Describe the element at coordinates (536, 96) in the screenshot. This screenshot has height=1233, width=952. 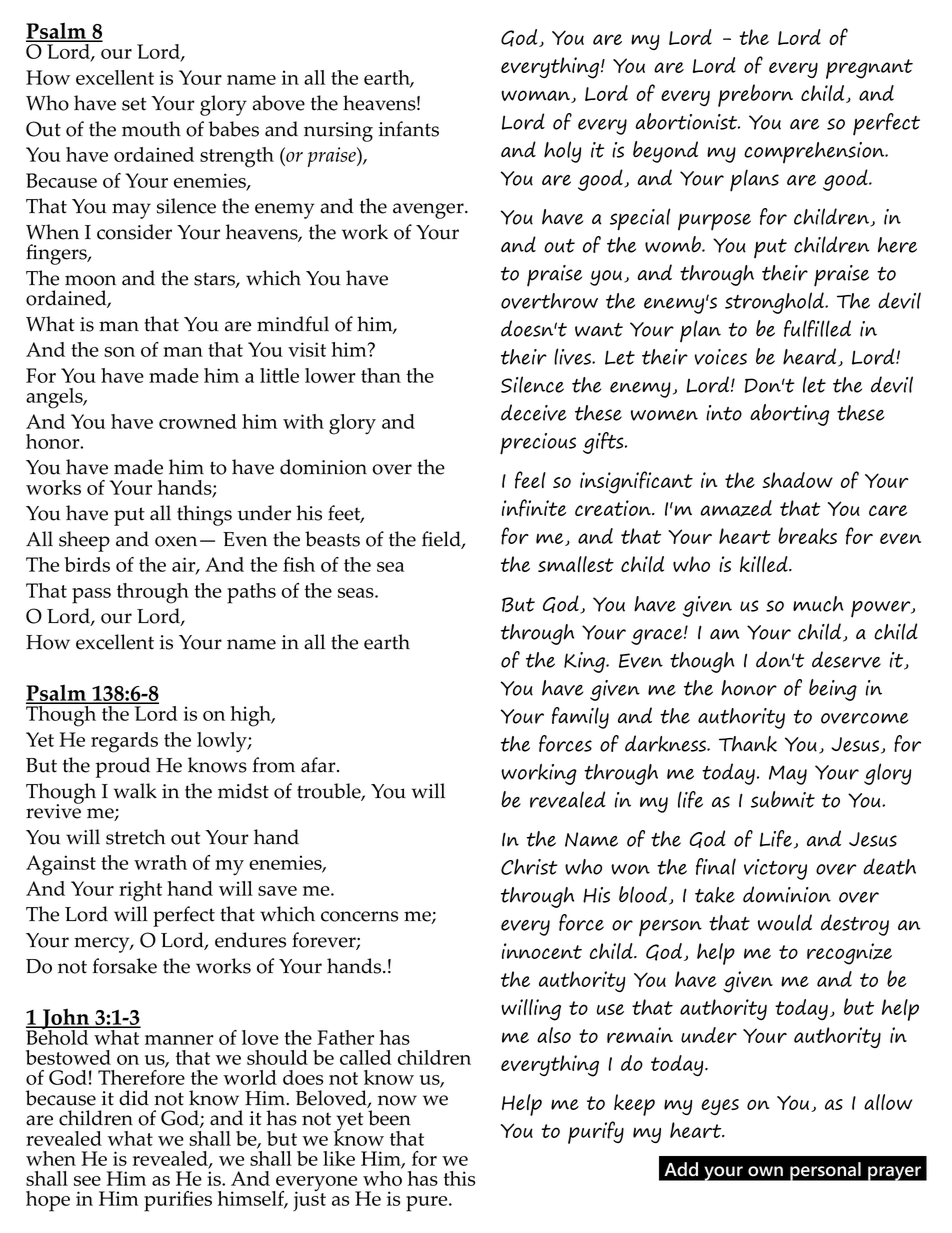
I see `woman` at that location.
